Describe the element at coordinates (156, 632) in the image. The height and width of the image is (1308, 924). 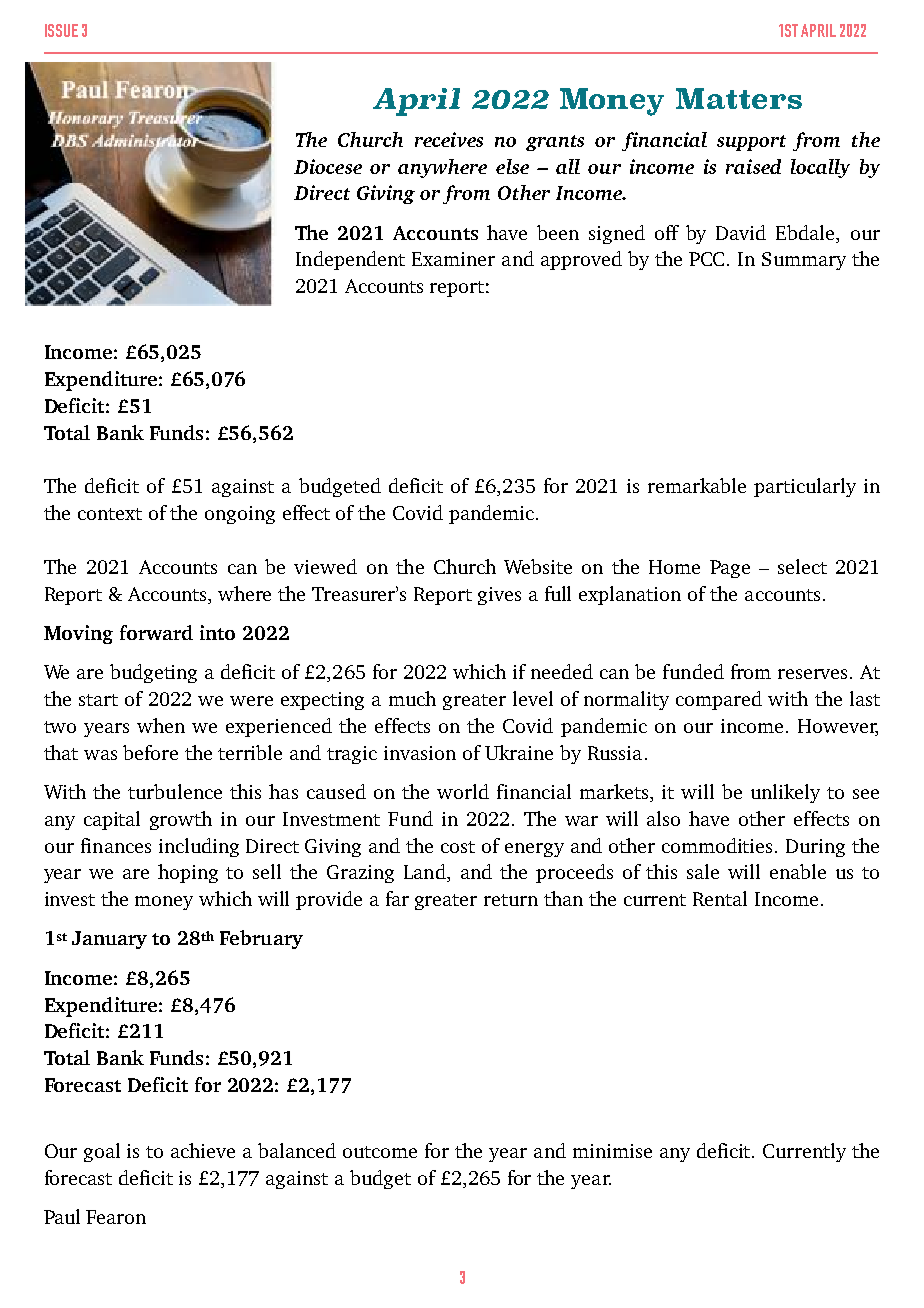
I see `forward` at that location.
